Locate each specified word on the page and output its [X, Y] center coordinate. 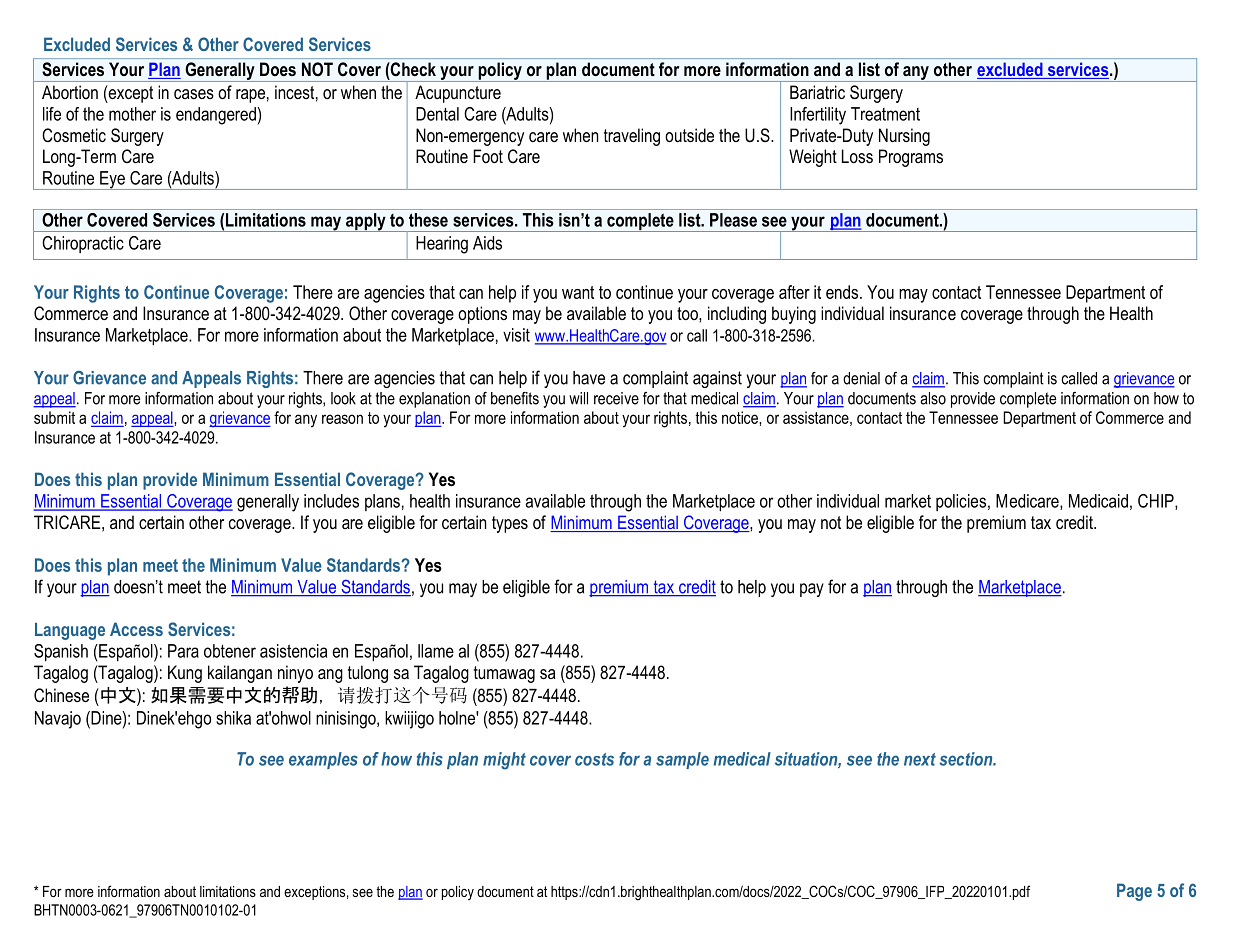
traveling [632, 137]
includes [331, 501]
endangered [216, 116]
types [510, 524]
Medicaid [1098, 501]
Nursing [904, 137]
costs [594, 759]
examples [323, 760]
